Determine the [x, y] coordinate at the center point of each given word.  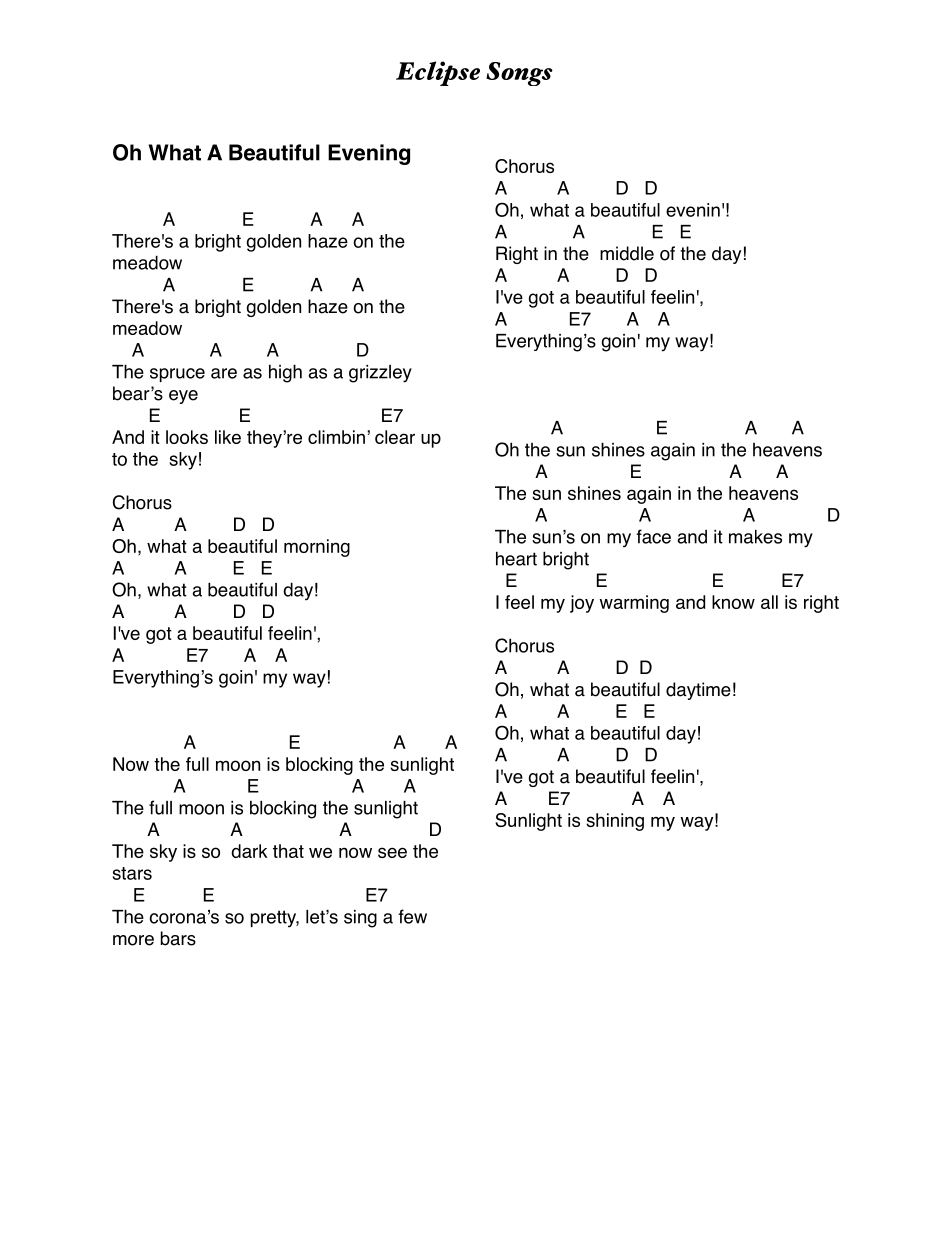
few [412, 916]
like [228, 437]
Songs [519, 74]
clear [395, 437]
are [224, 373]
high [285, 373]
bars [178, 938]
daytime [698, 691]
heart [516, 558]
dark [249, 851]
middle [627, 253]
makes [755, 537]
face [653, 536]
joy [582, 604]
